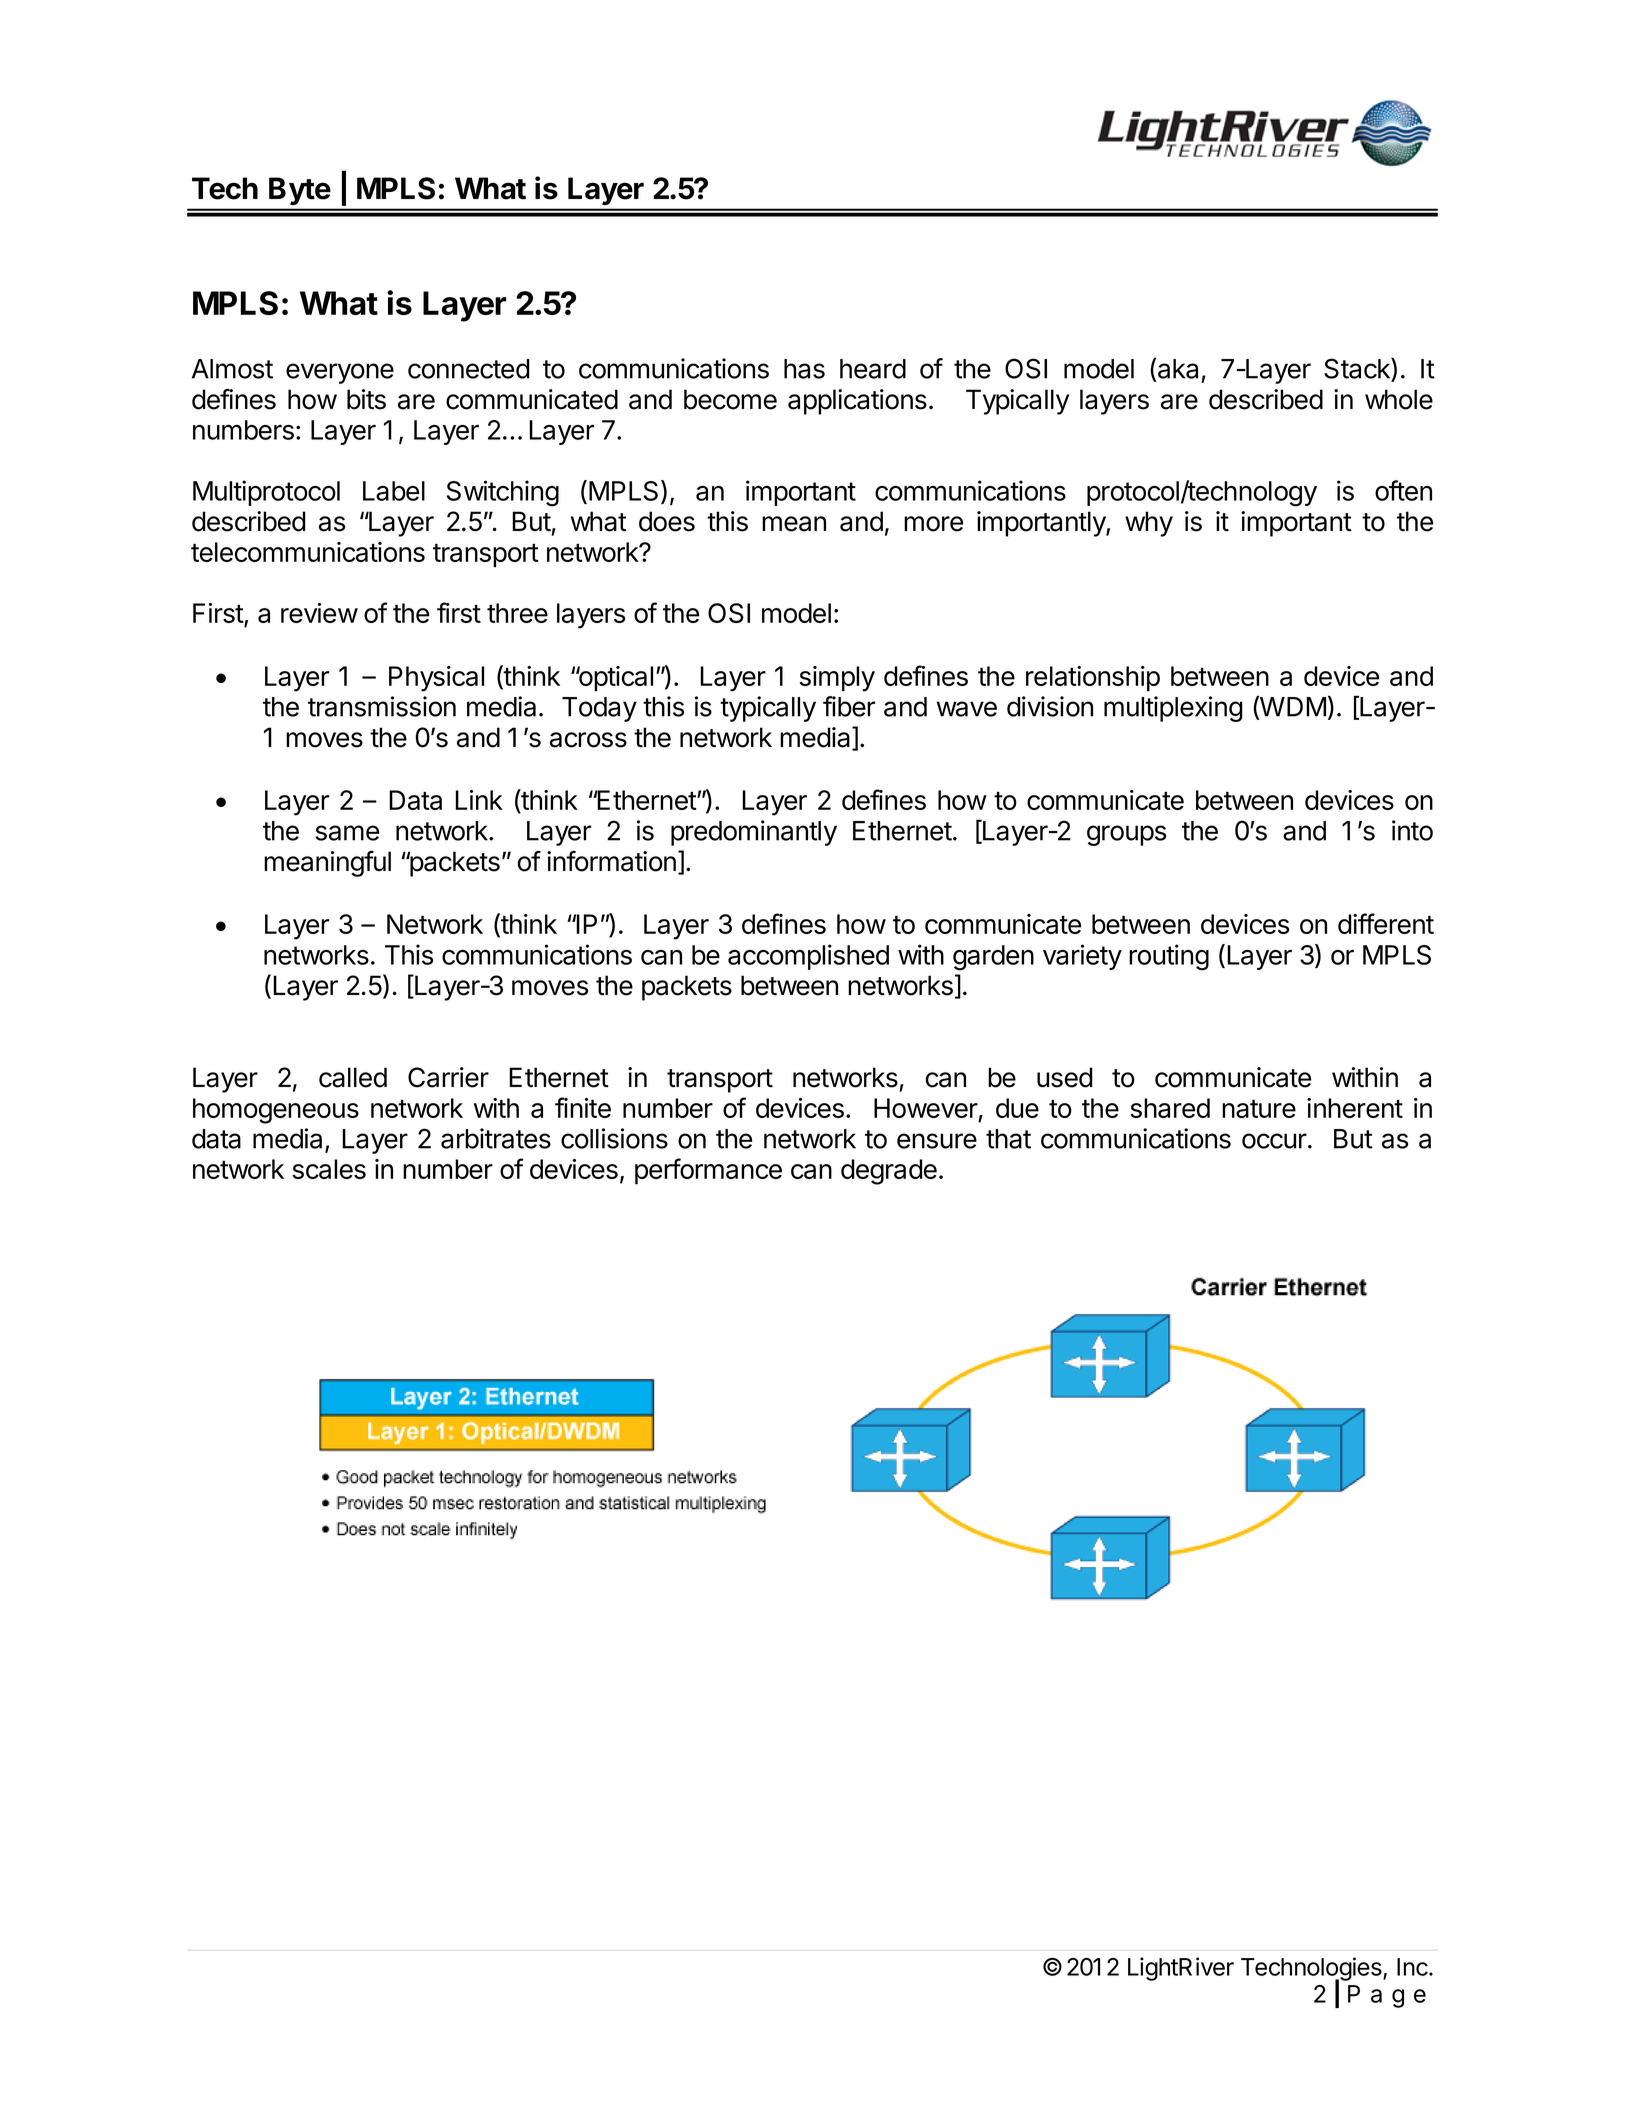  What do you see at coordinates (1358, 368) in the screenshot?
I see `Stack` at bounding box center [1358, 368].
